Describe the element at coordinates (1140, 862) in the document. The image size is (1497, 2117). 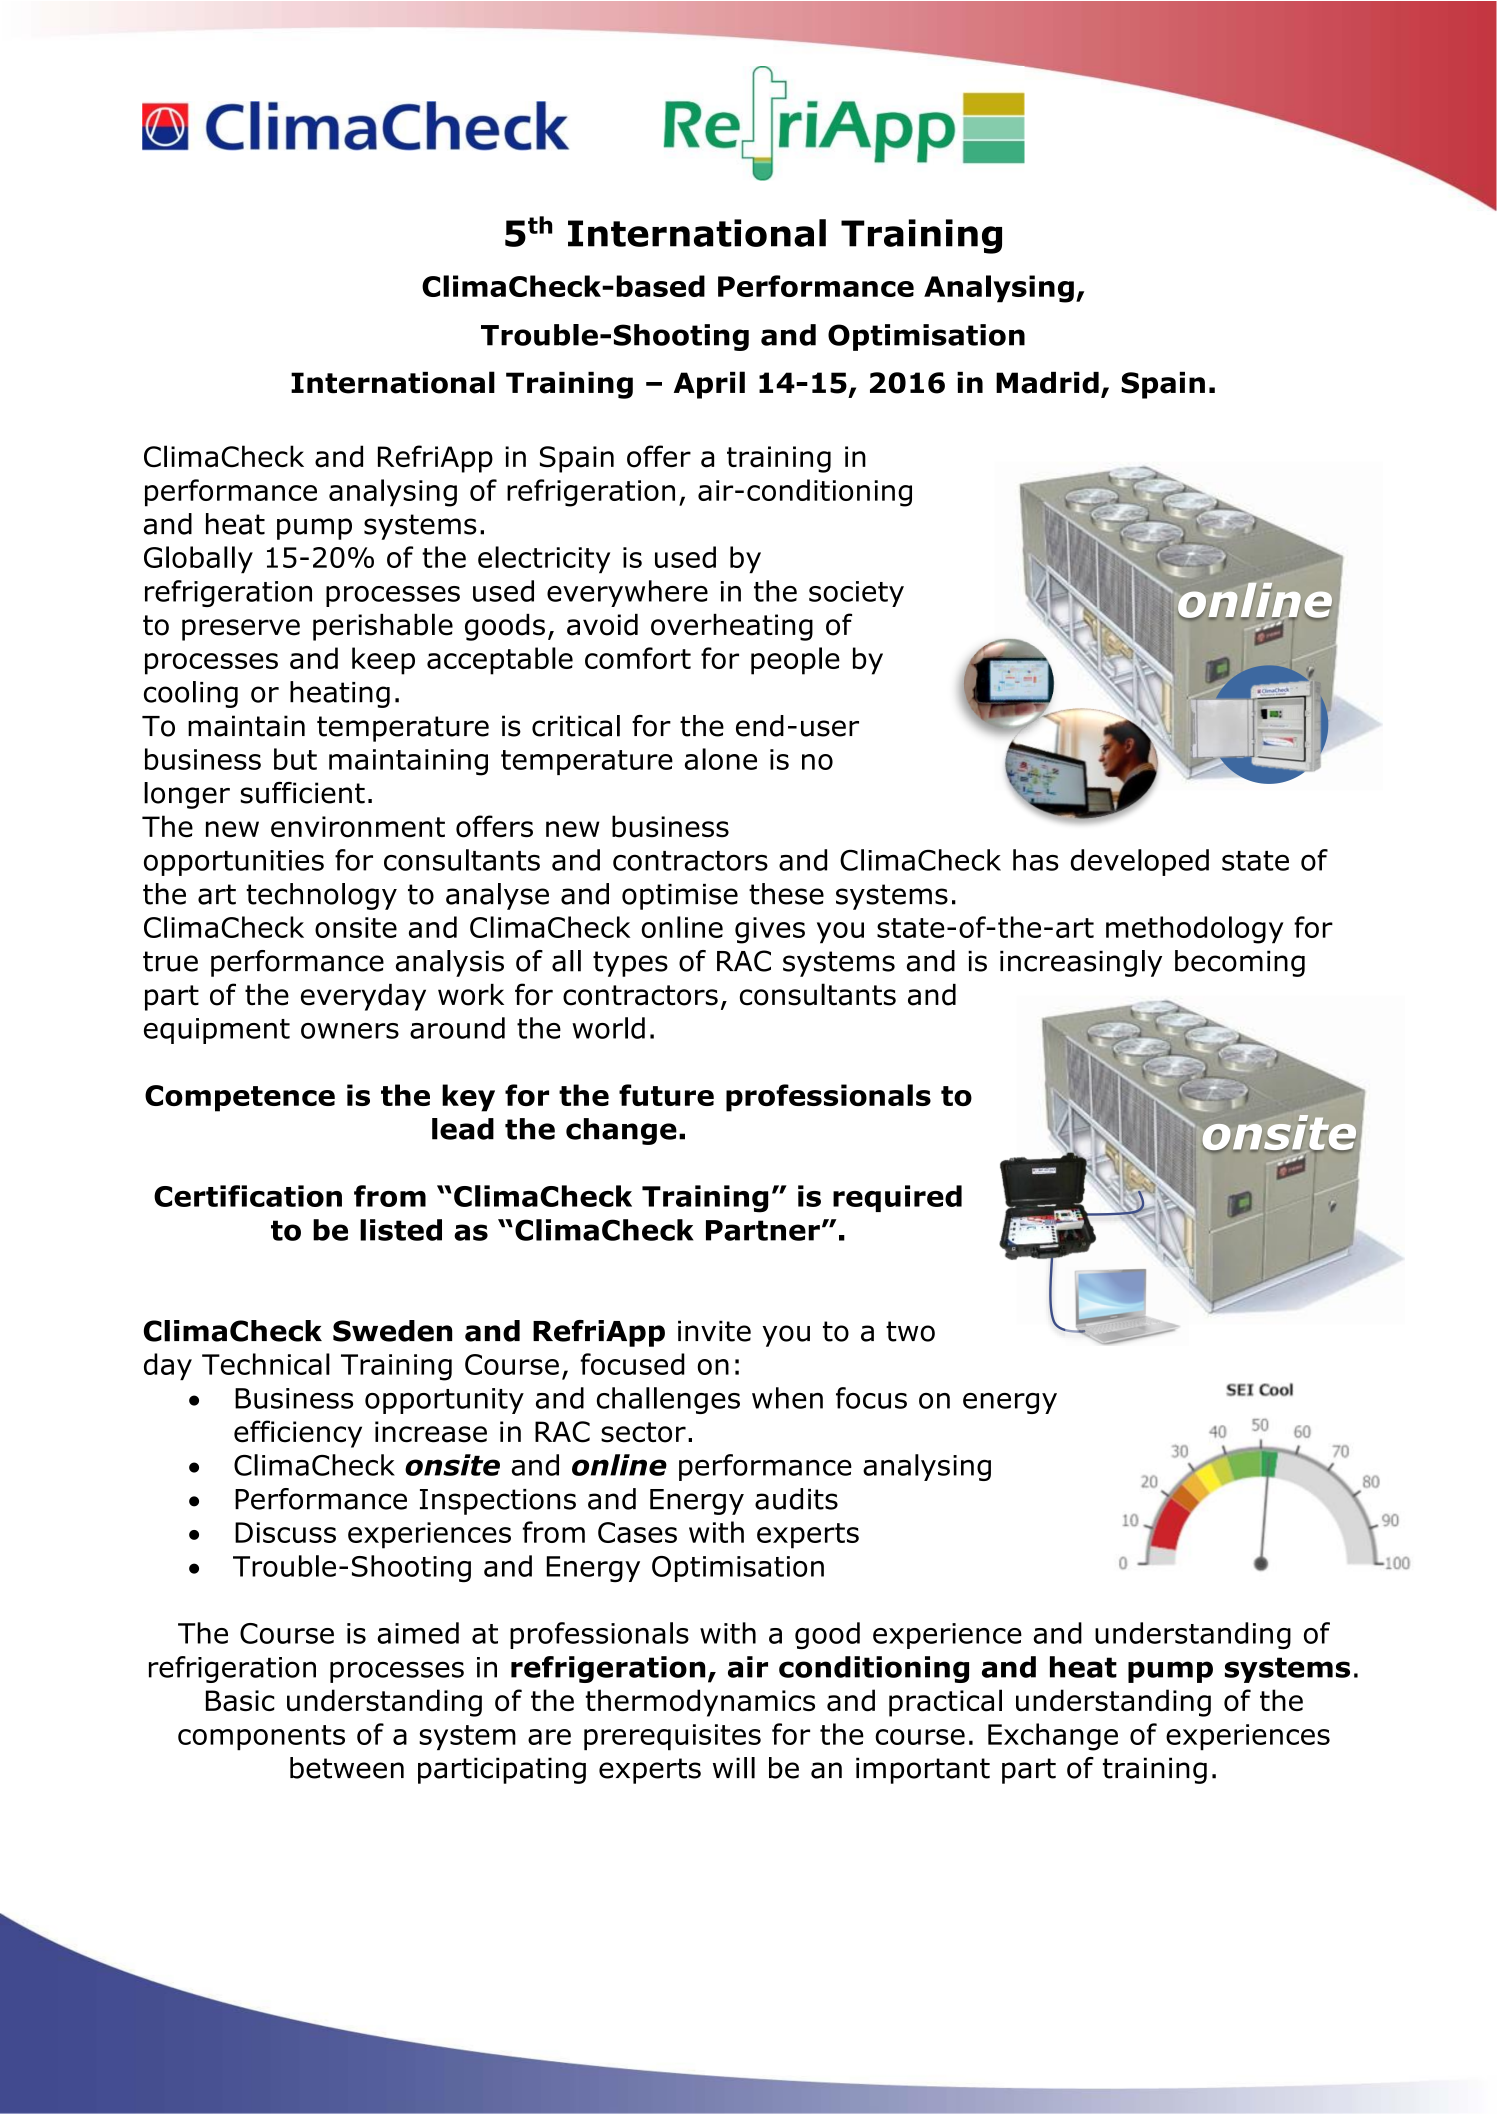
I see `developed` at that location.
